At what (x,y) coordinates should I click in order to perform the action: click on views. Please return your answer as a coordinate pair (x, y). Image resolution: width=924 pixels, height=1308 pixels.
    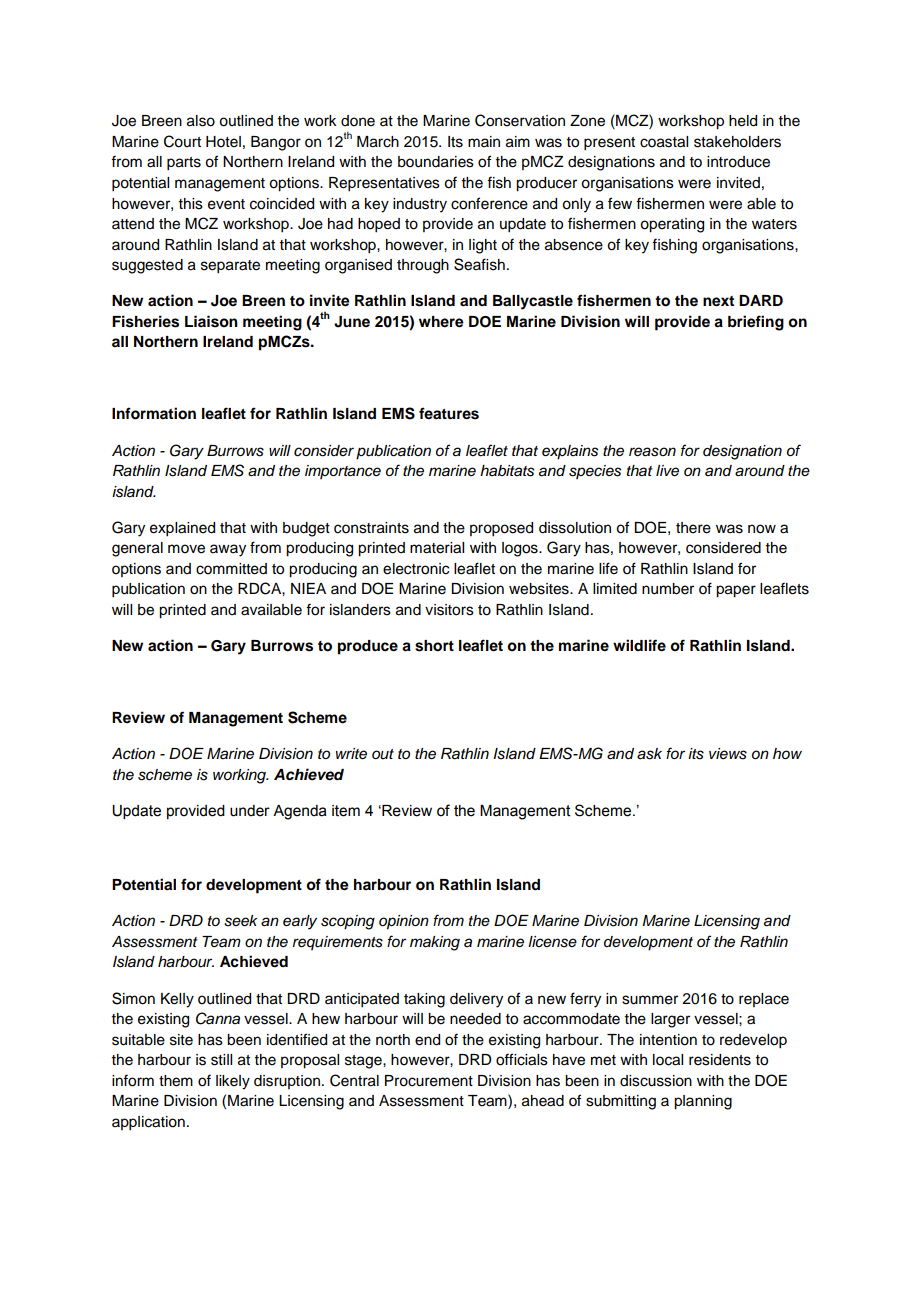
    Looking at the image, I should click on (728, 754).
